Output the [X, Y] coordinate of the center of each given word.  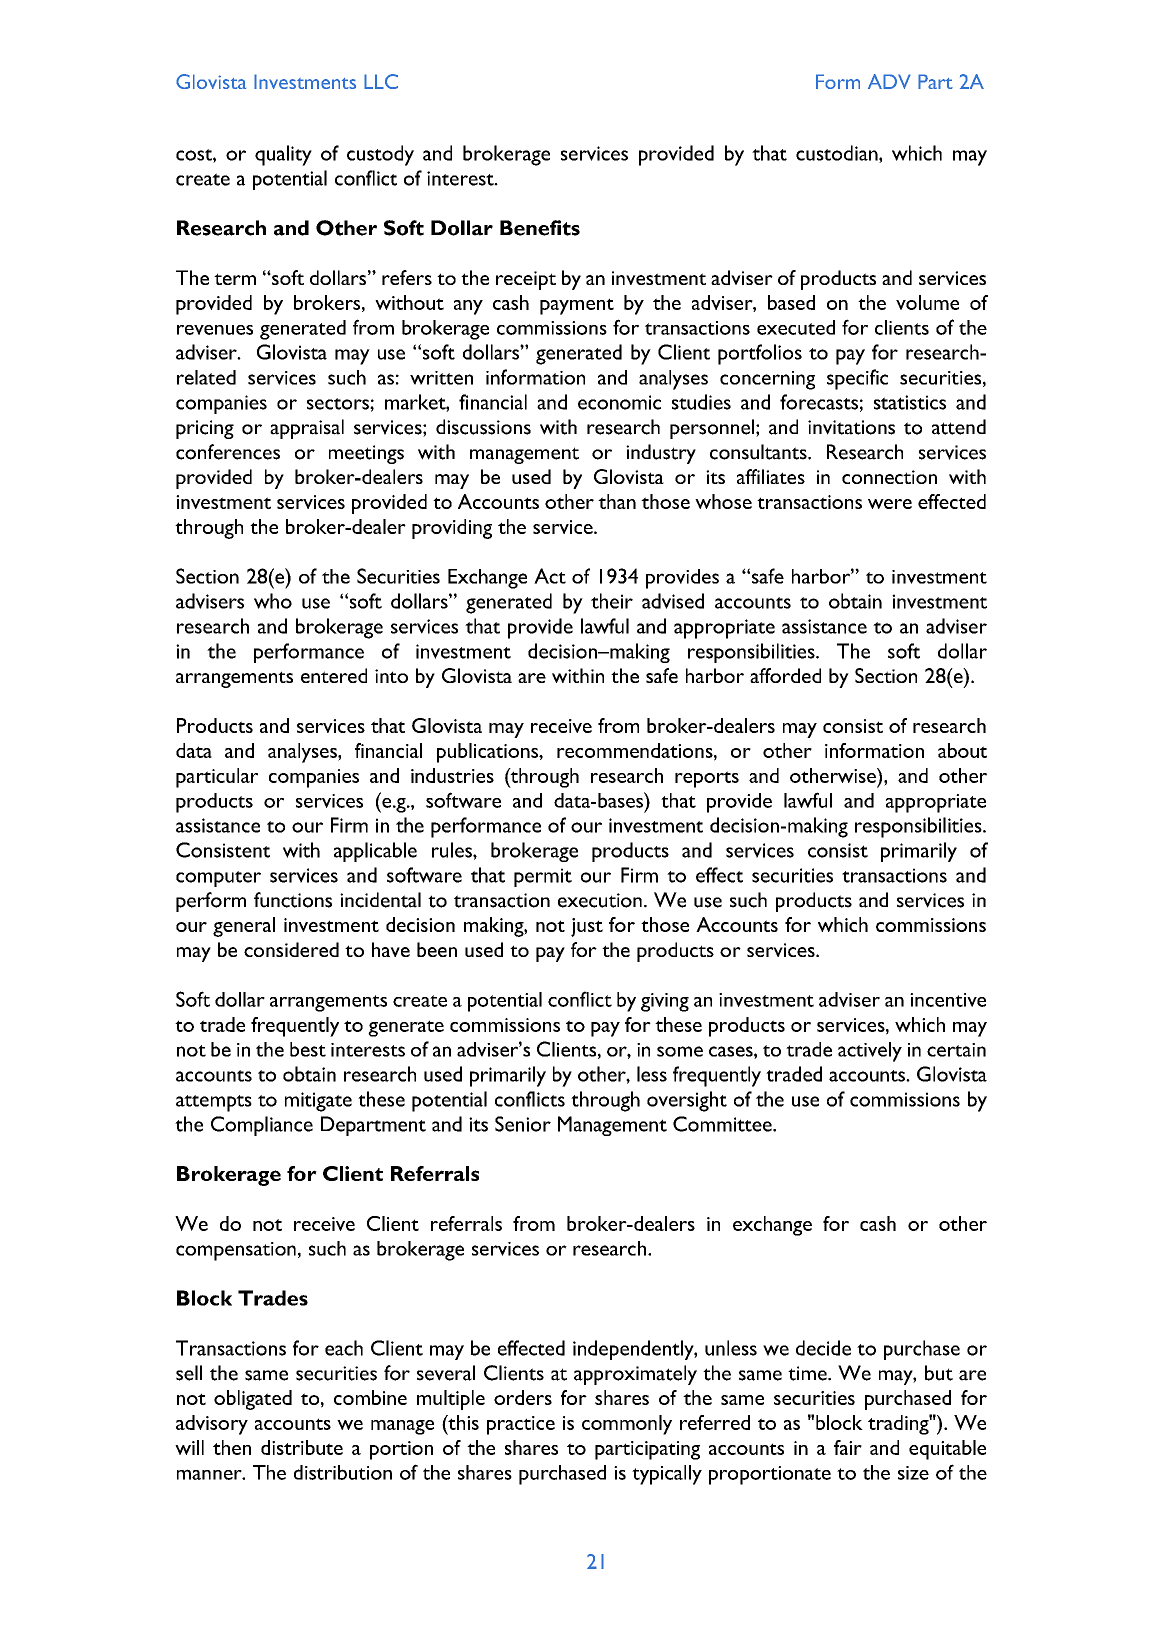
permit [543, 877]
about [962, 750]
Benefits [540, 228]
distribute [302, 1447]
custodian [838, 154]
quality [283, 155]
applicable [375, 852]
